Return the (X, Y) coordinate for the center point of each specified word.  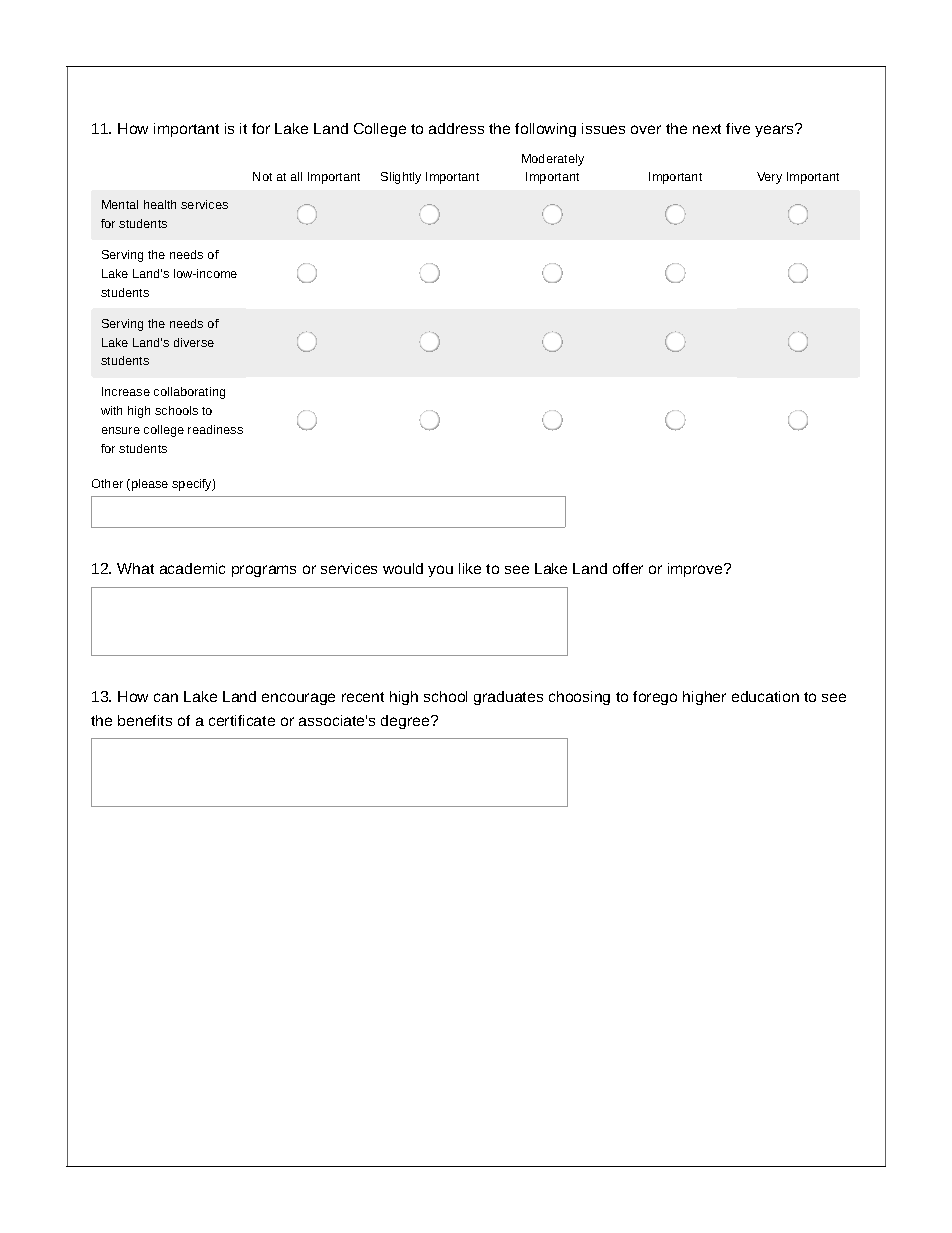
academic (192, 568)
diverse (194, 342)
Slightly (401, 178)
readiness (215, 429)
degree (406, 722)
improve (696, 570)
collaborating (189, 393)
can (166, 697)
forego (655, 698)
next (707, 129)
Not (262, 176)
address (456, 128)
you (440, 571)
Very (769, 178)
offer (628, 568)
